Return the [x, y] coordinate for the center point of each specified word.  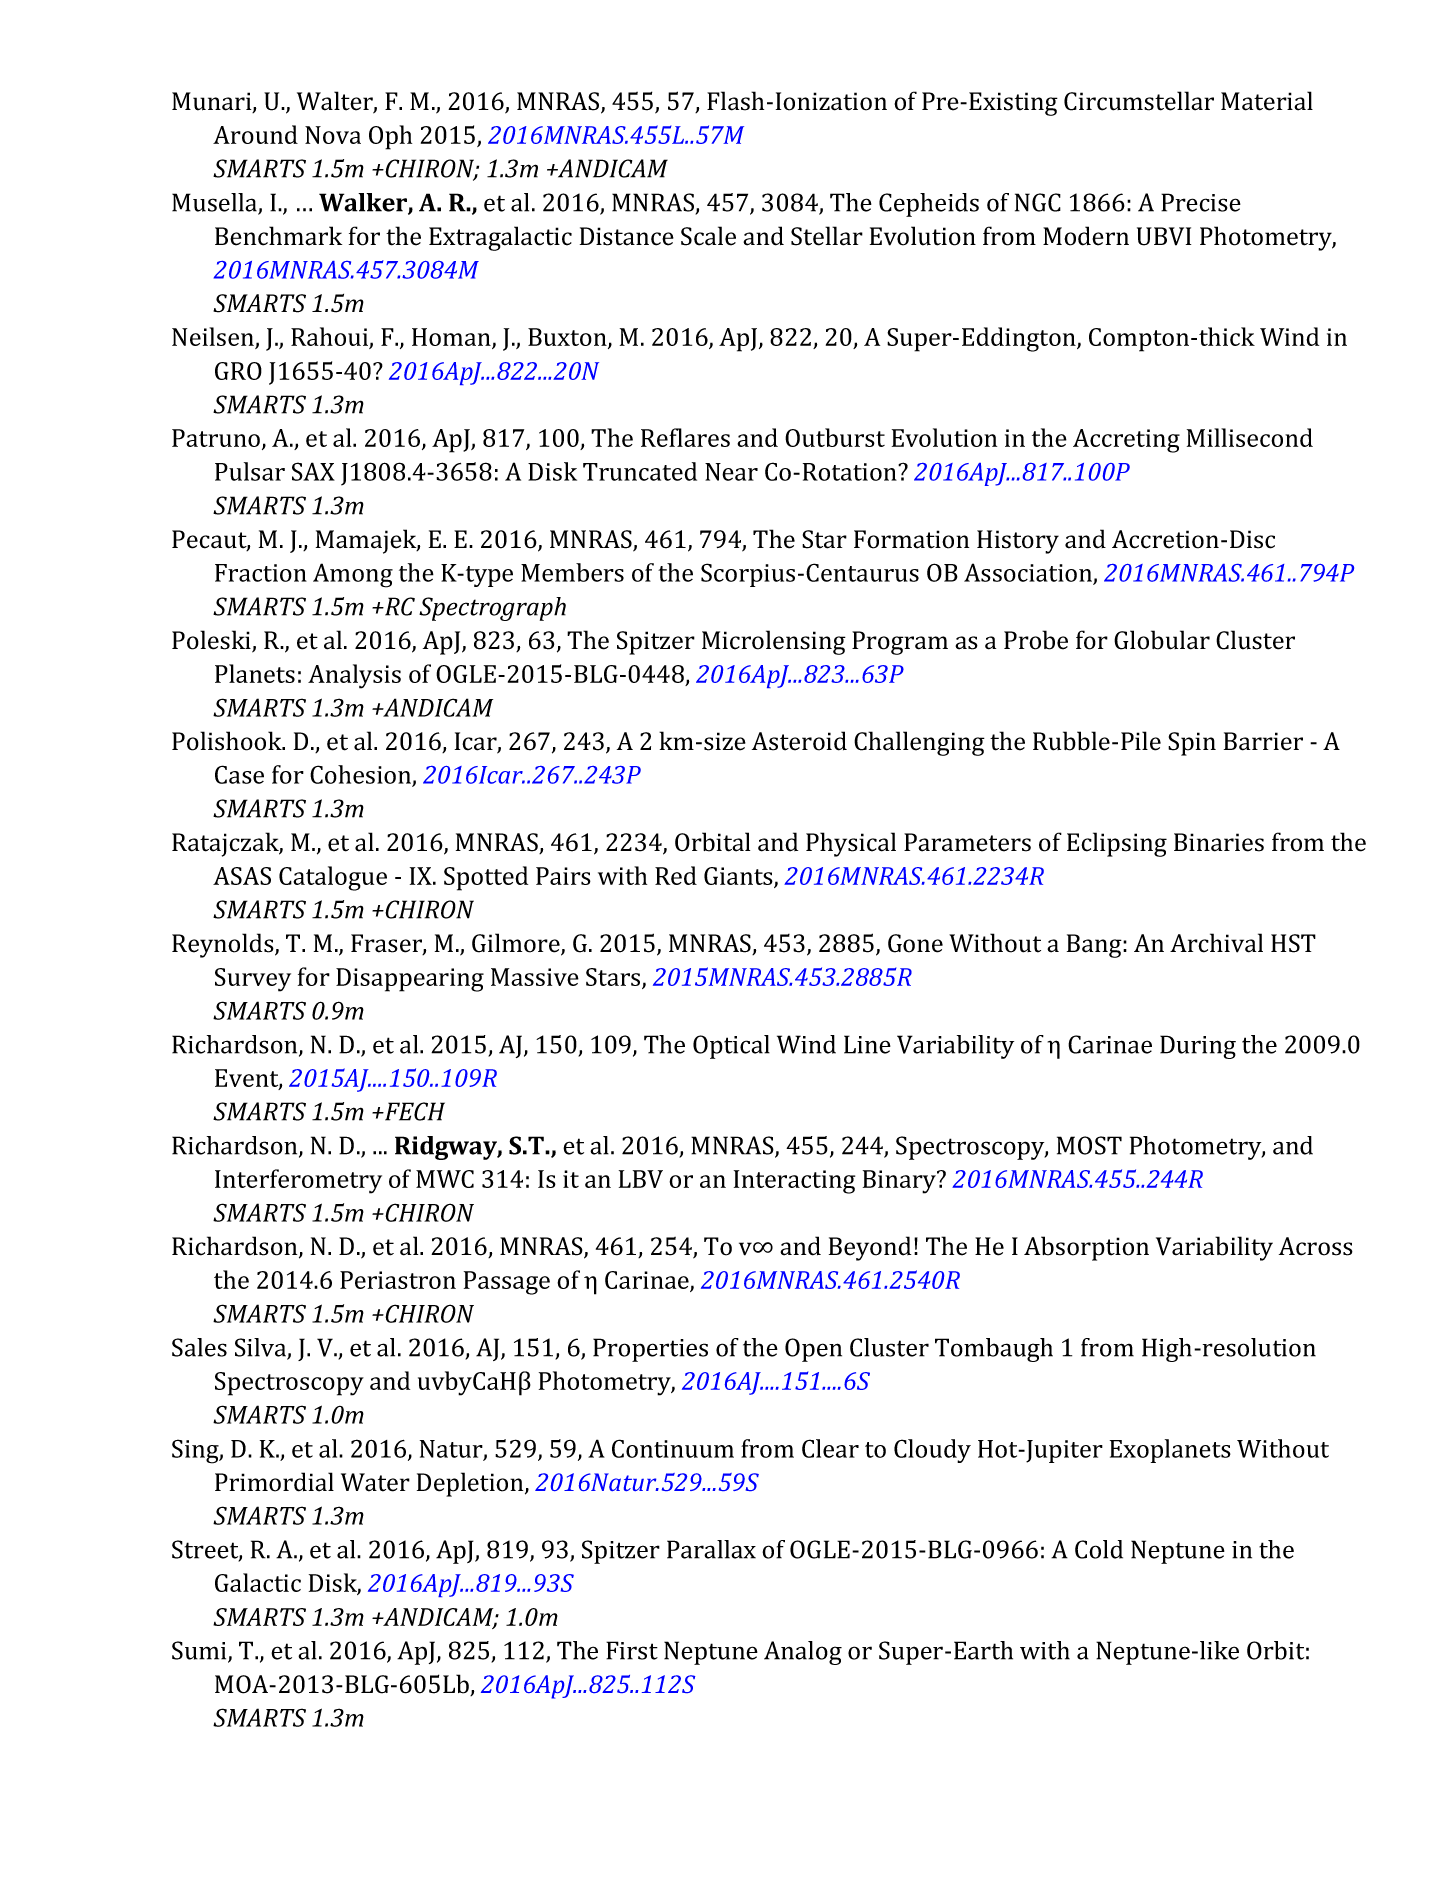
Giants [739, 877]
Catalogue [333, 878]
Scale [708, 236]
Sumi [200, 1651]
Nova [333, 135]
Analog [803, 1653]
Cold [1099, 1549]
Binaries [1219, 842]
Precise [1201, 202]
